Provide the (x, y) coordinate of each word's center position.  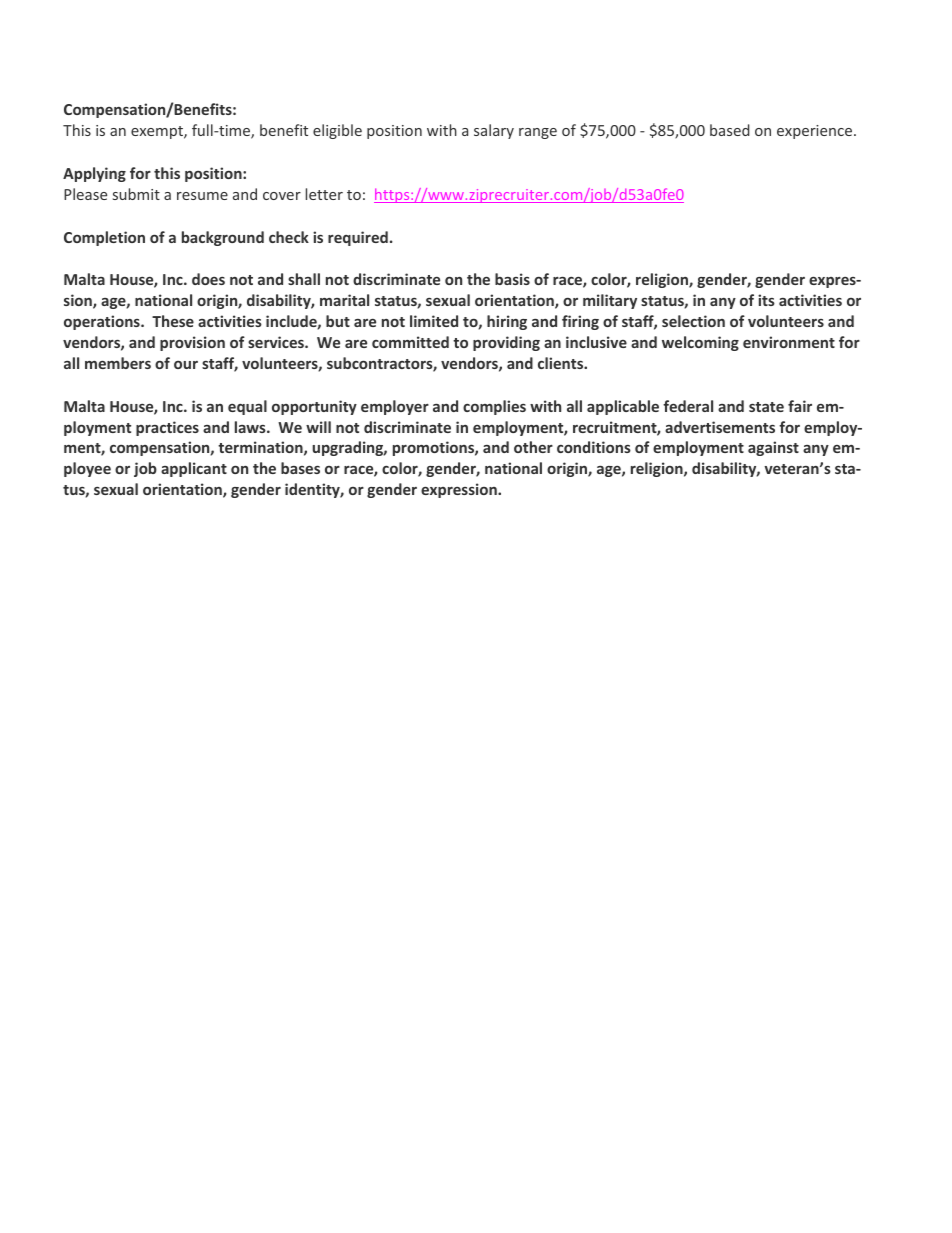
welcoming (700, 343)
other (533, 447)
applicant (194, 469)
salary (494, 131)
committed (410, 342)
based (730, 130)
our (186, 365)
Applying (94, 174)
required (358, 238)
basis (512, 279)
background (223, 238)
